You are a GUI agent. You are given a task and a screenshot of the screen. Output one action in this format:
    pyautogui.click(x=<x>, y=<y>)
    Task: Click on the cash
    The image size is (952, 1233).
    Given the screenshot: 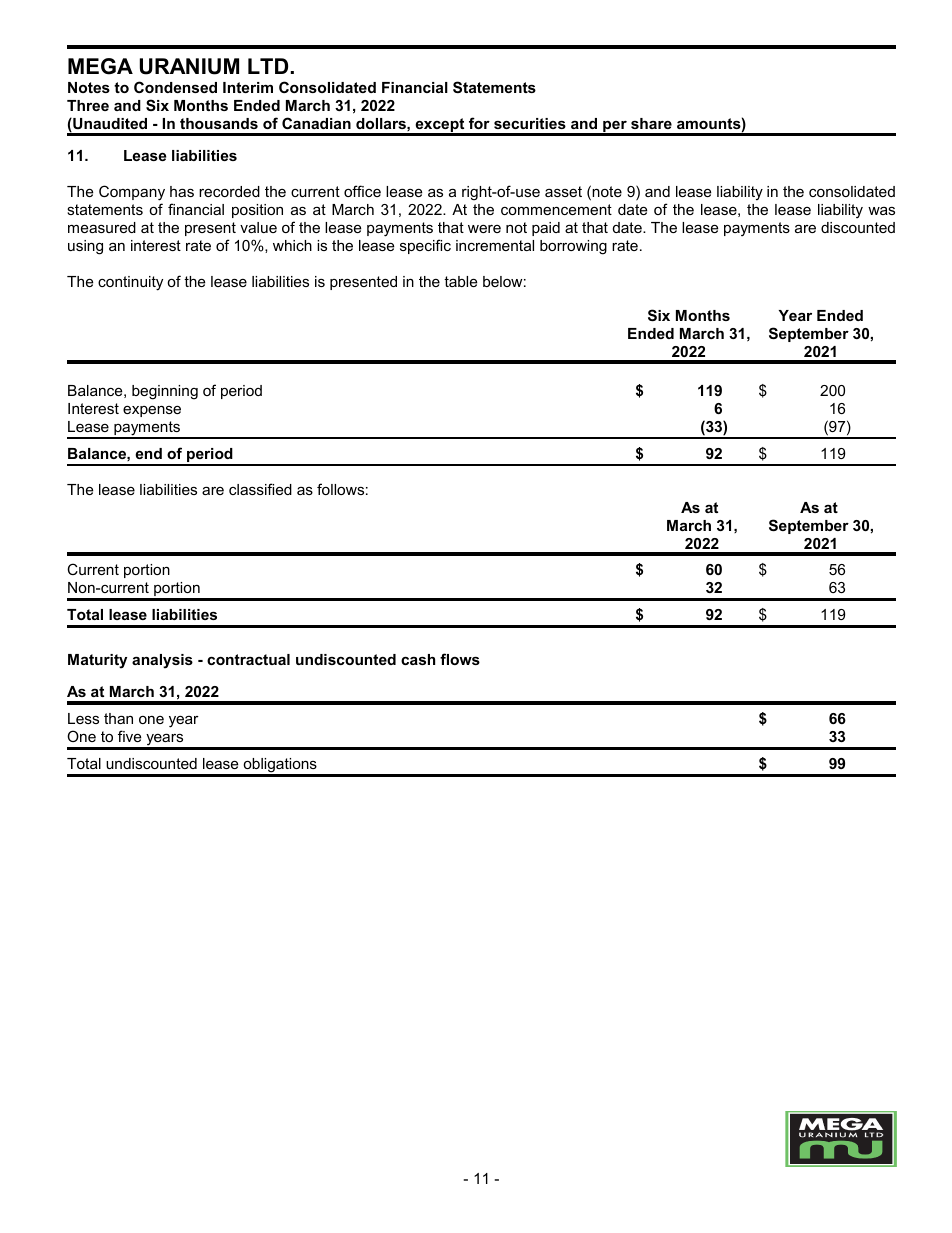 What is the action you would take?
    pyautogui.click(x=418, y=659)
